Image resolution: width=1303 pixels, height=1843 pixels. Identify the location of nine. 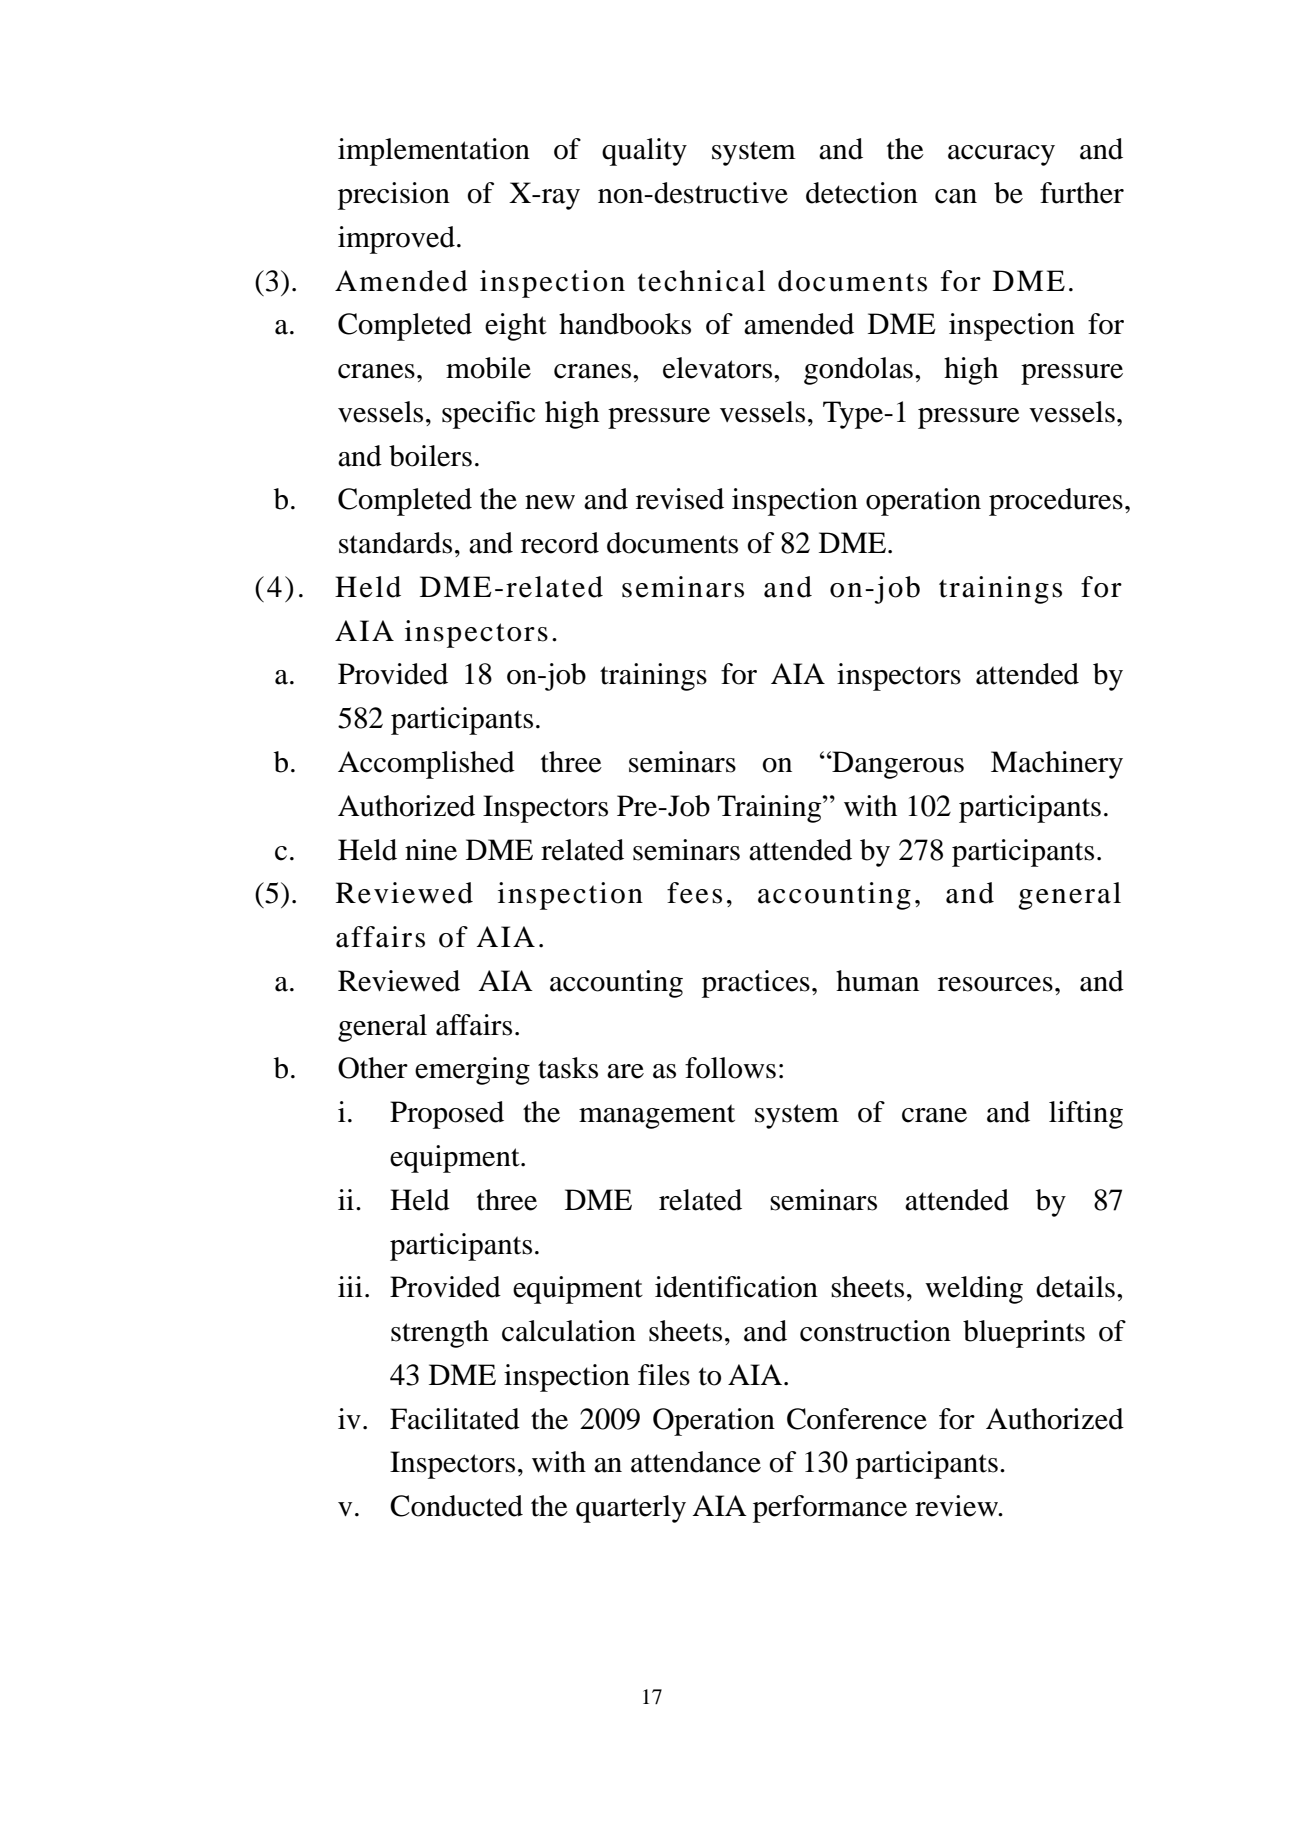
(431, 850).
